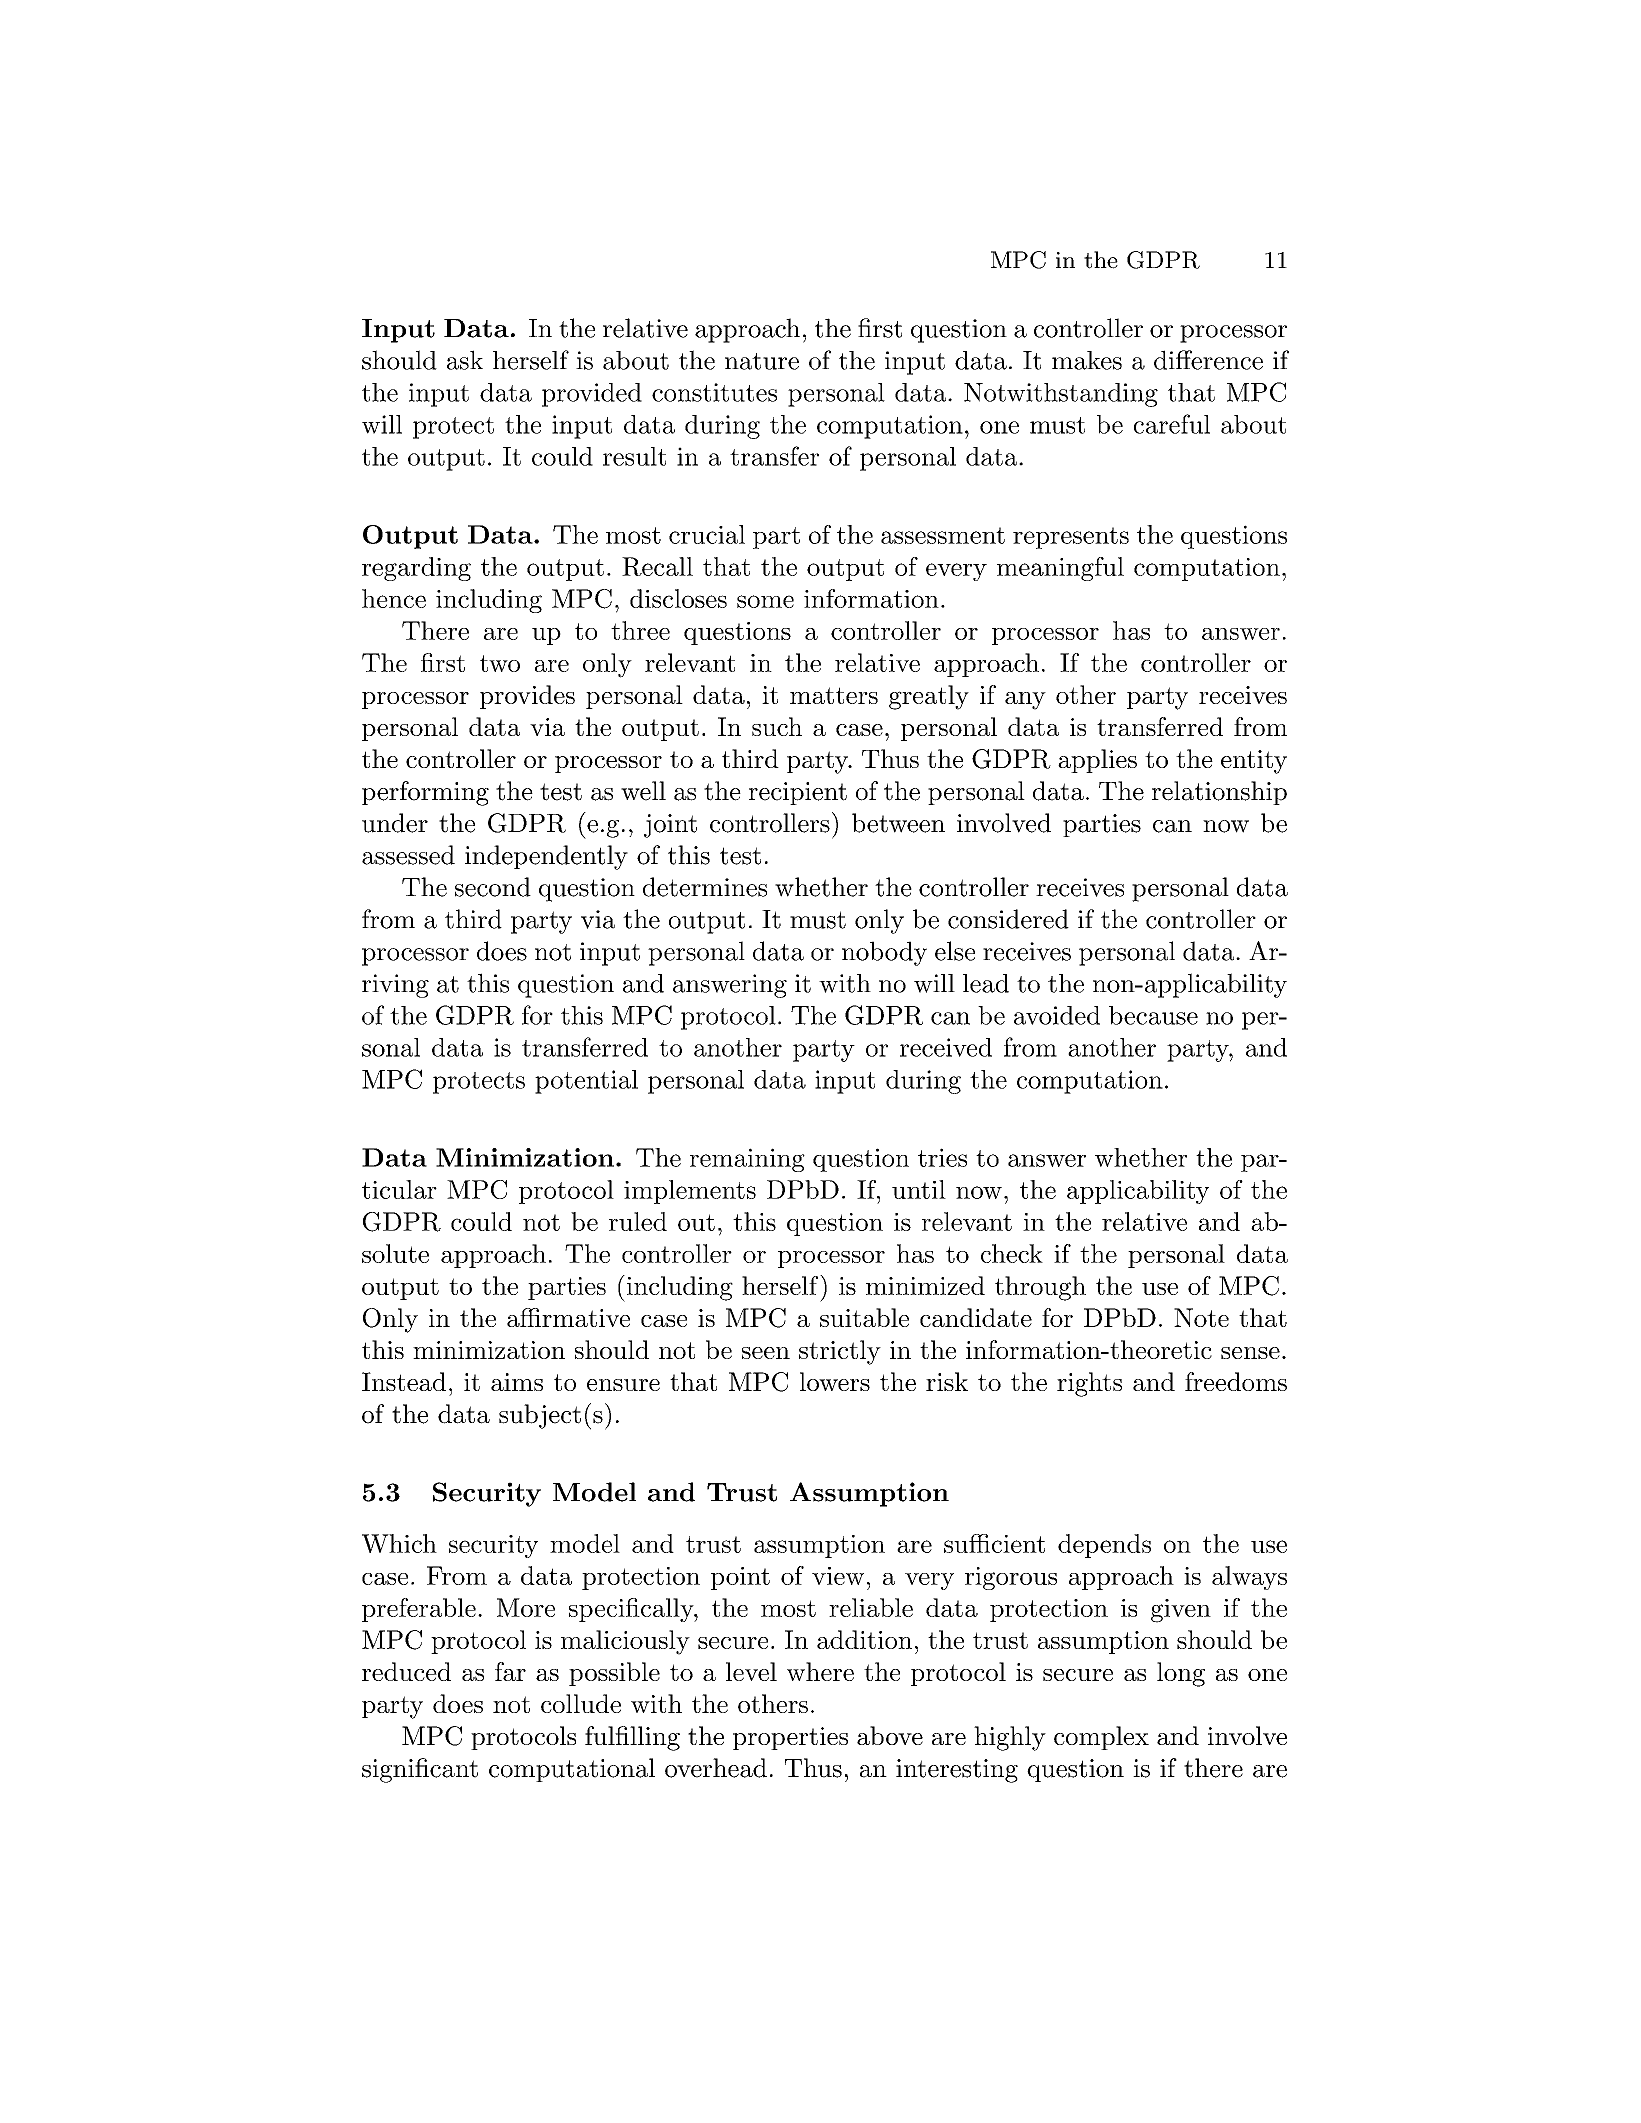 The width and height of the document is (1641, 2123). Describe the element at coordinates (884, 953) in the document. I see `nobody` at that location.
